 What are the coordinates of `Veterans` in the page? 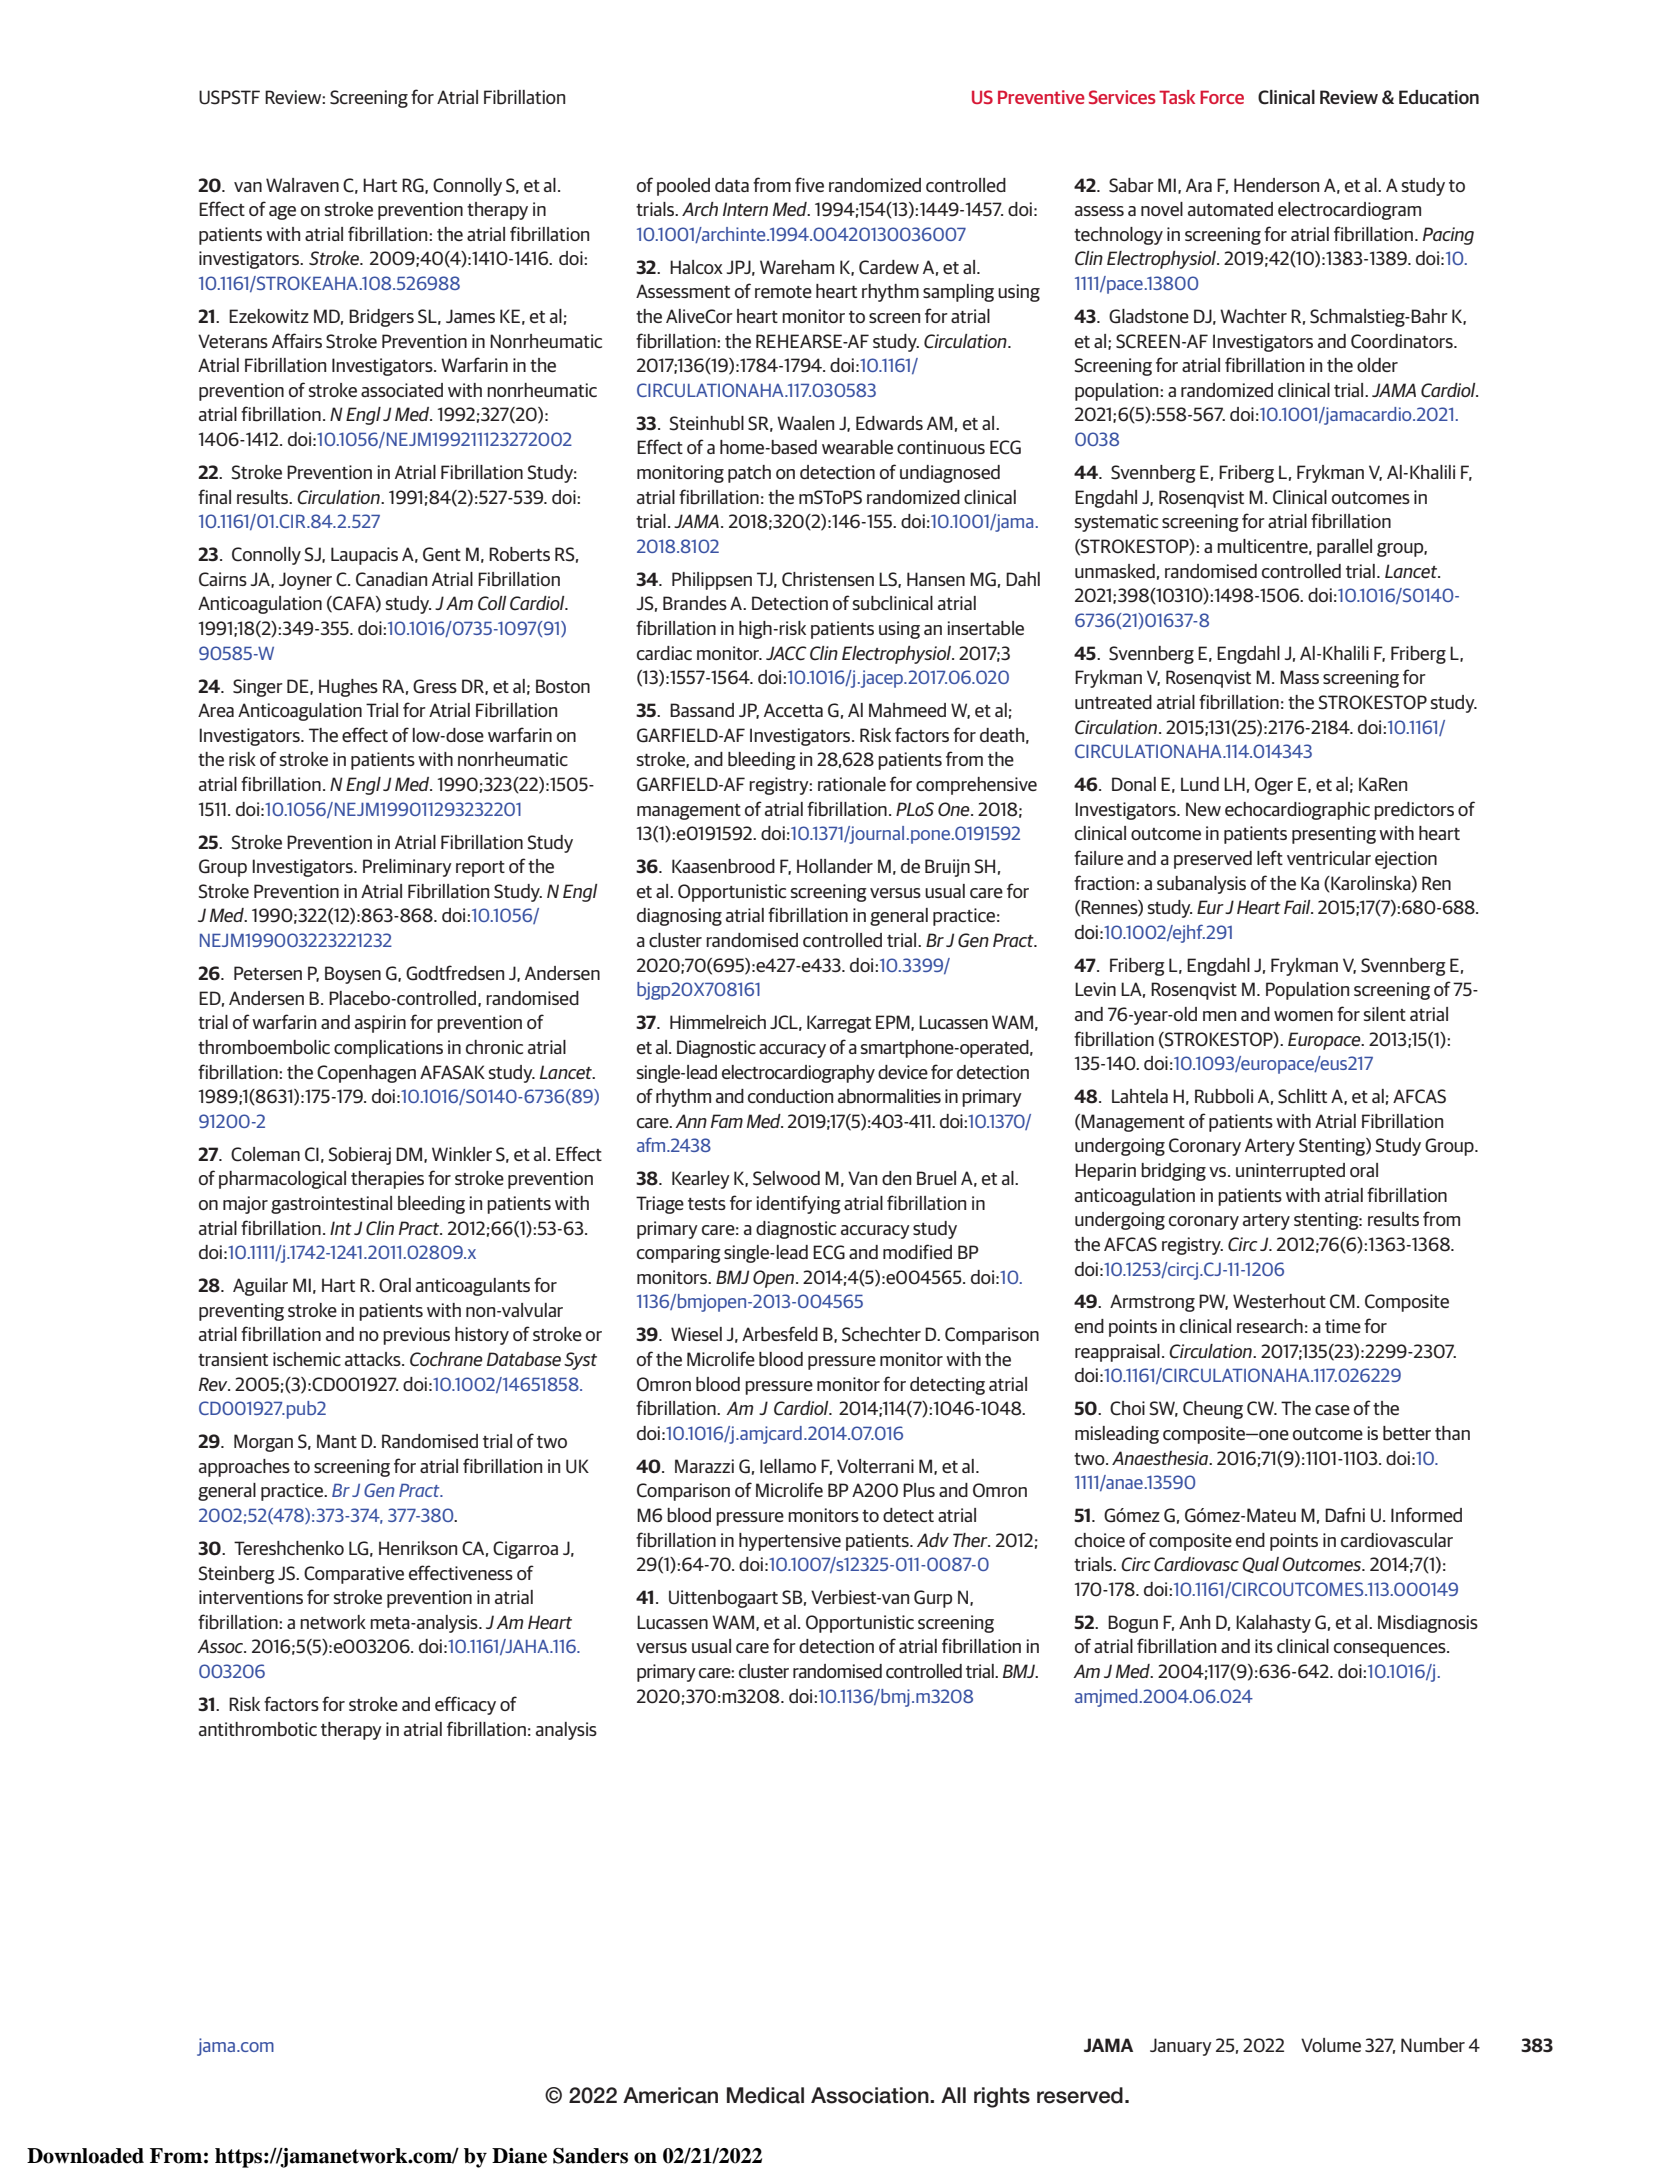 It's located at (233, 341).
